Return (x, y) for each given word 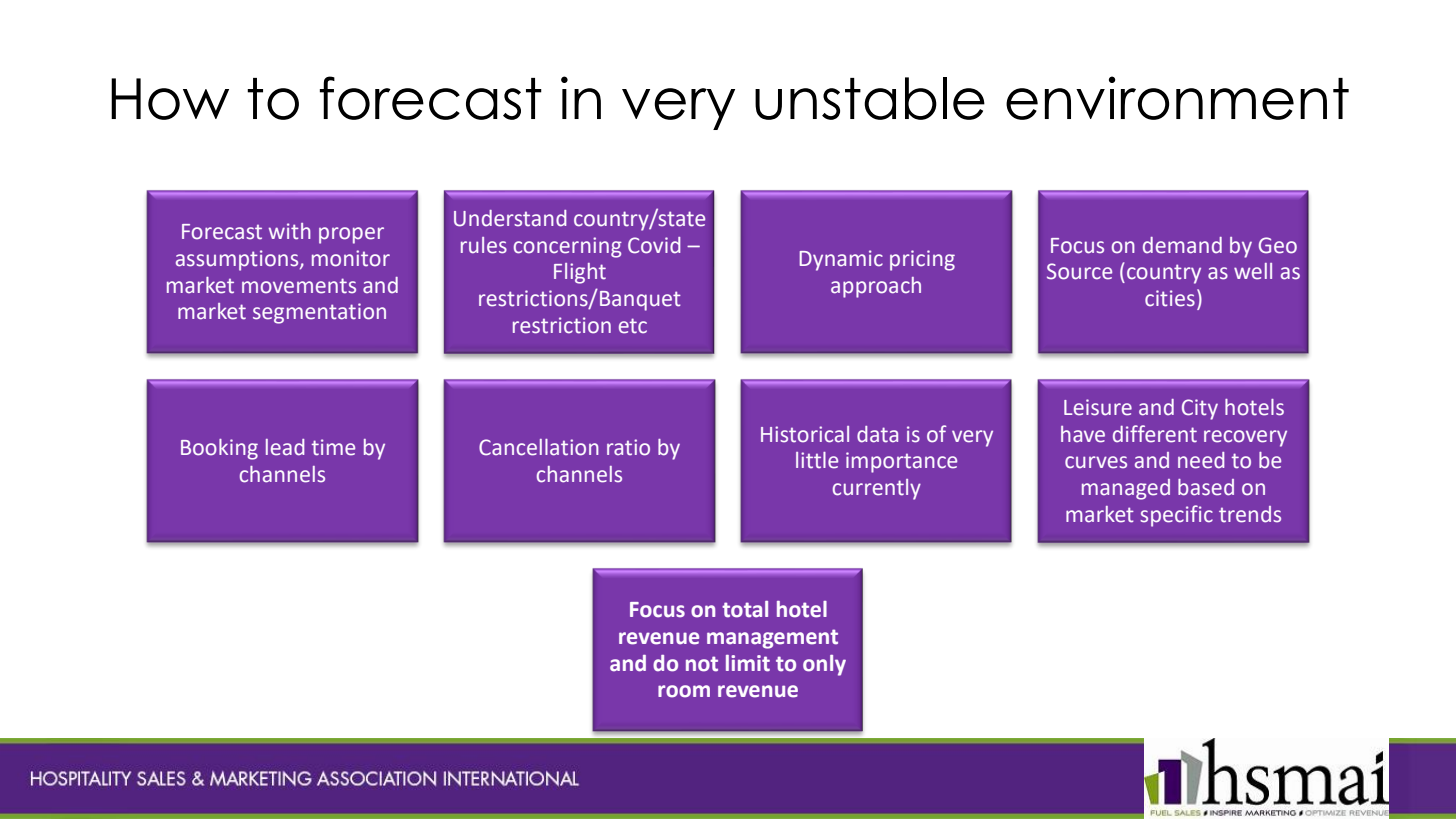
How (170, 99)
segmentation (319, 313)
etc (633, 326)
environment (1177, 98)
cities (1170, 298)
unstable (870, 98)
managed (1126, 489)
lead (285, 447)
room (684, 691)
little (817, 460)
